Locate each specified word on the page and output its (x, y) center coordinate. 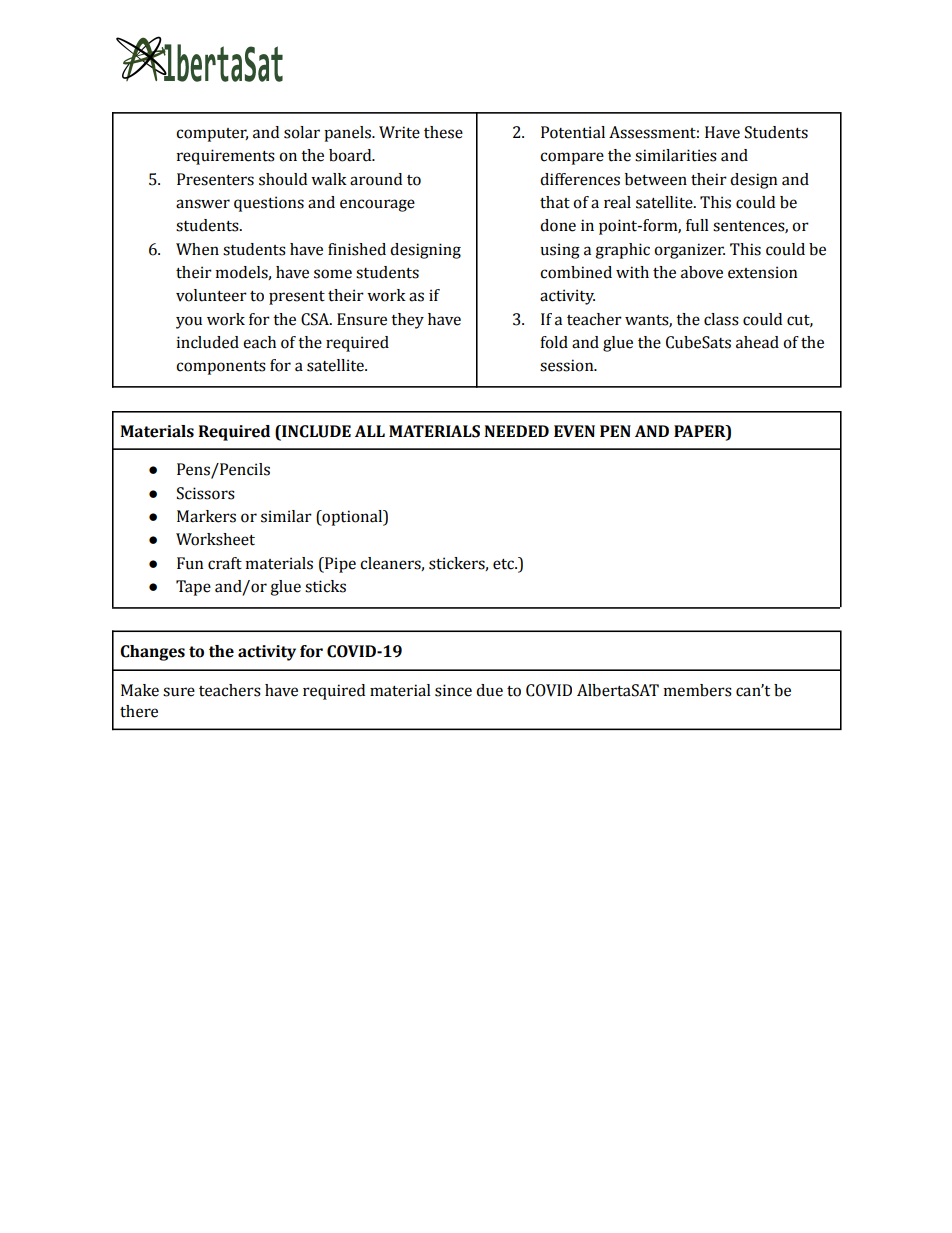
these (443, 132)
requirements (226, 157)
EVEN (574, 431)
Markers (206, 516)
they (407, 321)
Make (140, 690)
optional (352, 518)
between (656, 179)
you (189, 322)
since (453, 690)
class (721, 319)
